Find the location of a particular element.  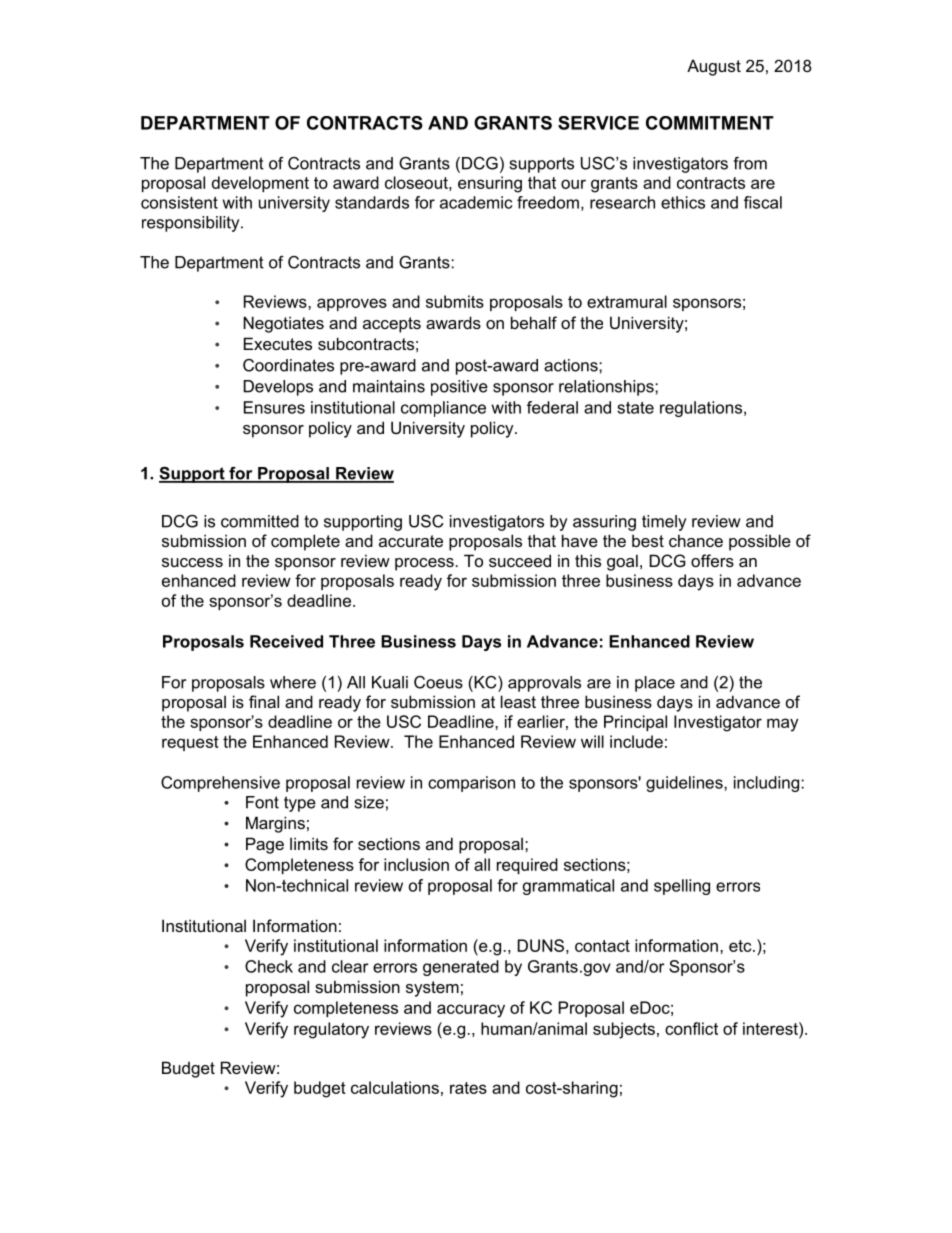

regulatory is located at coordinates (331, 1030).
